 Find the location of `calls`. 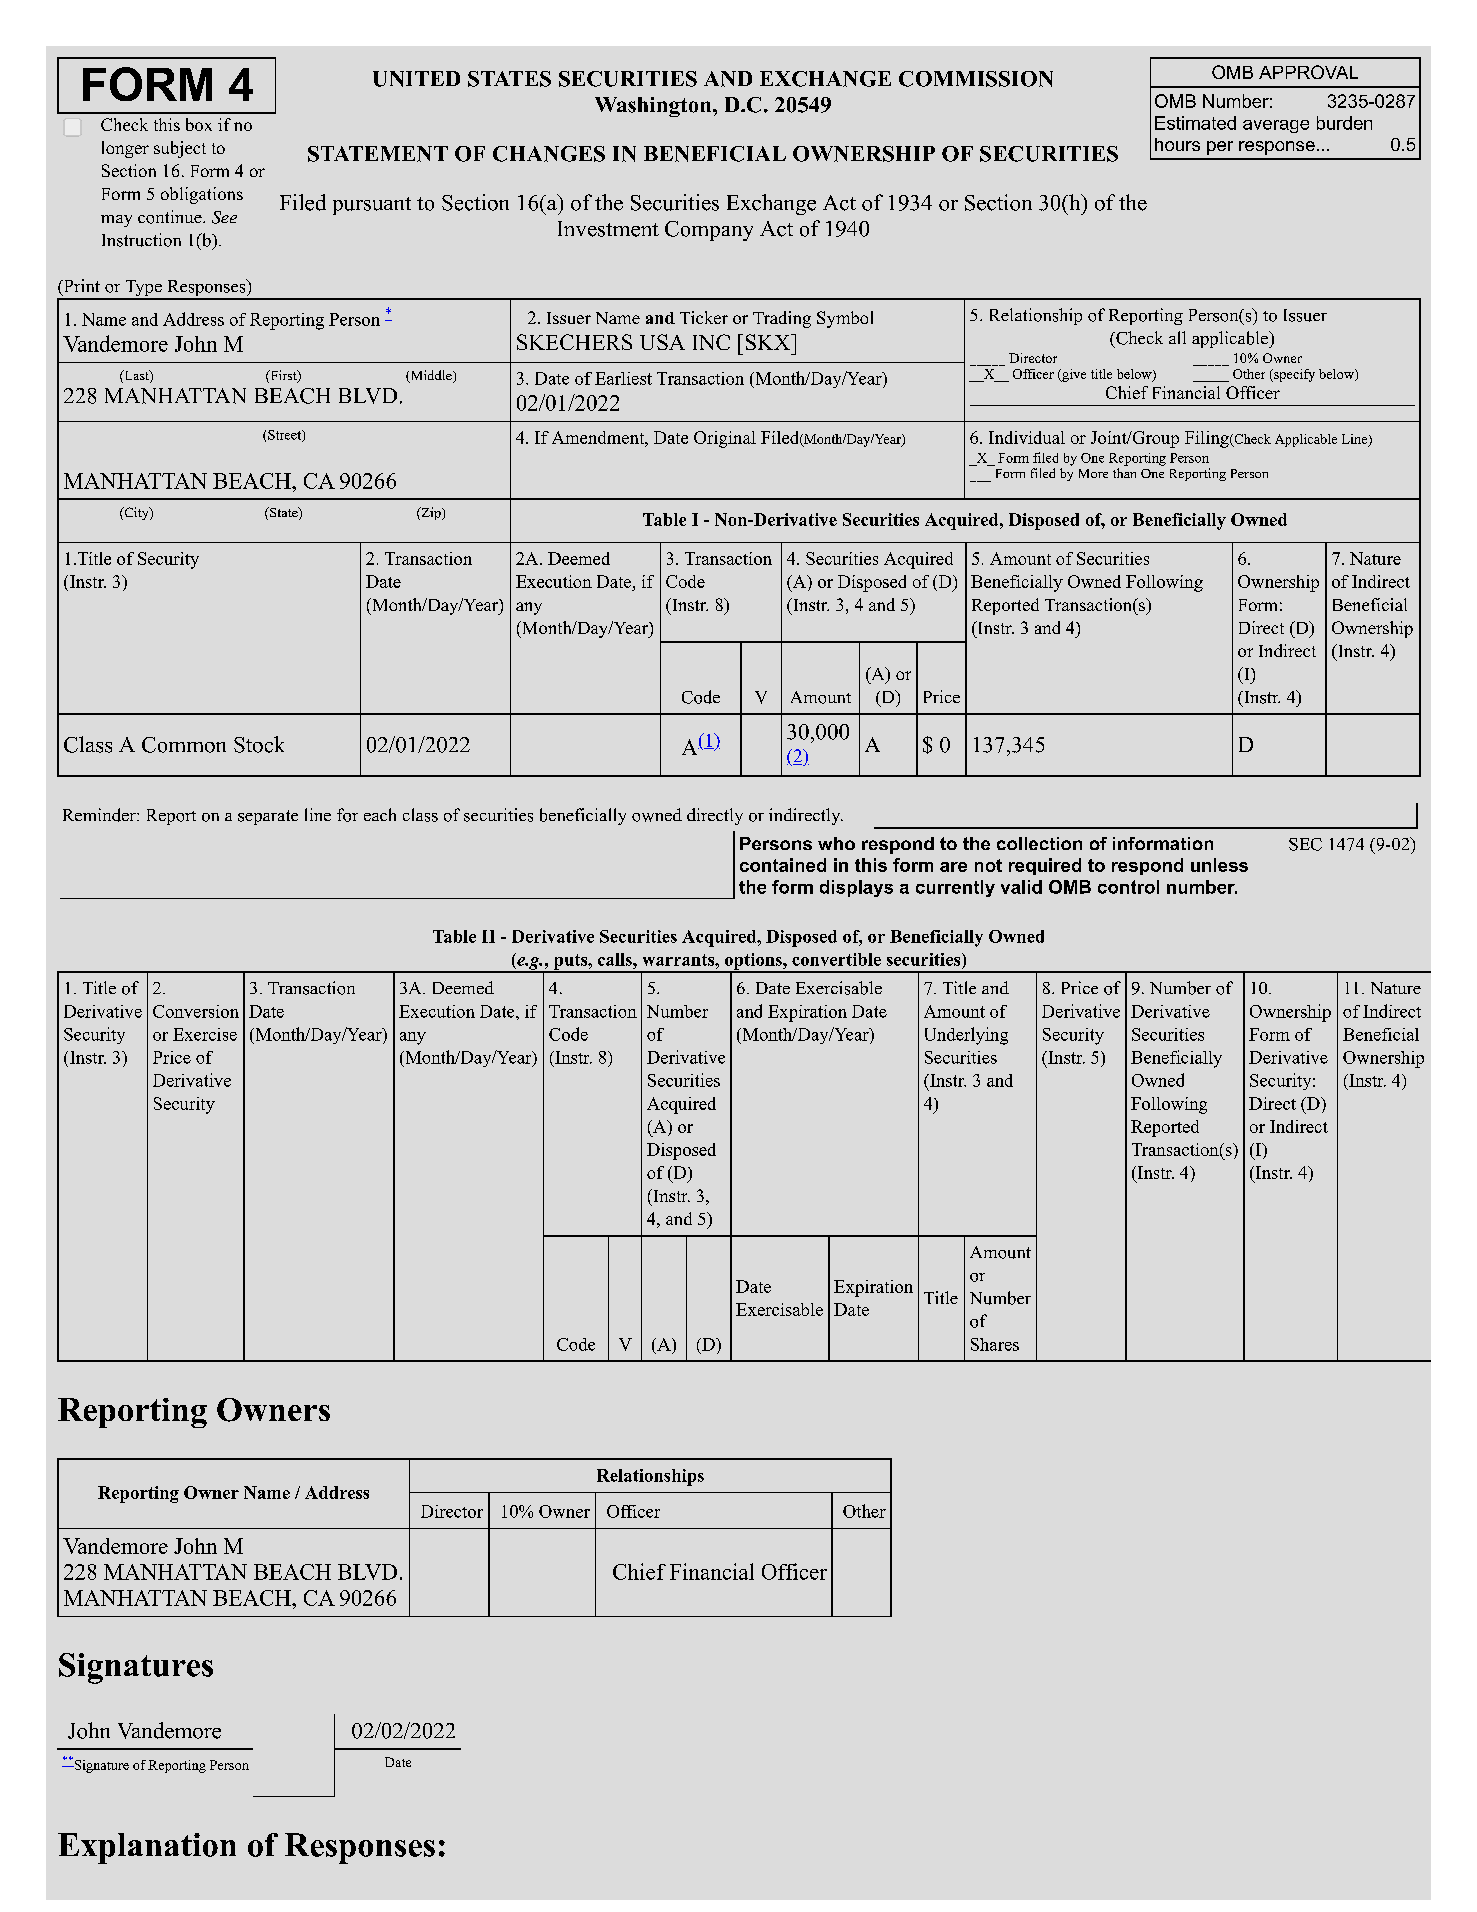

calls is located at coordinates (616, 959).
